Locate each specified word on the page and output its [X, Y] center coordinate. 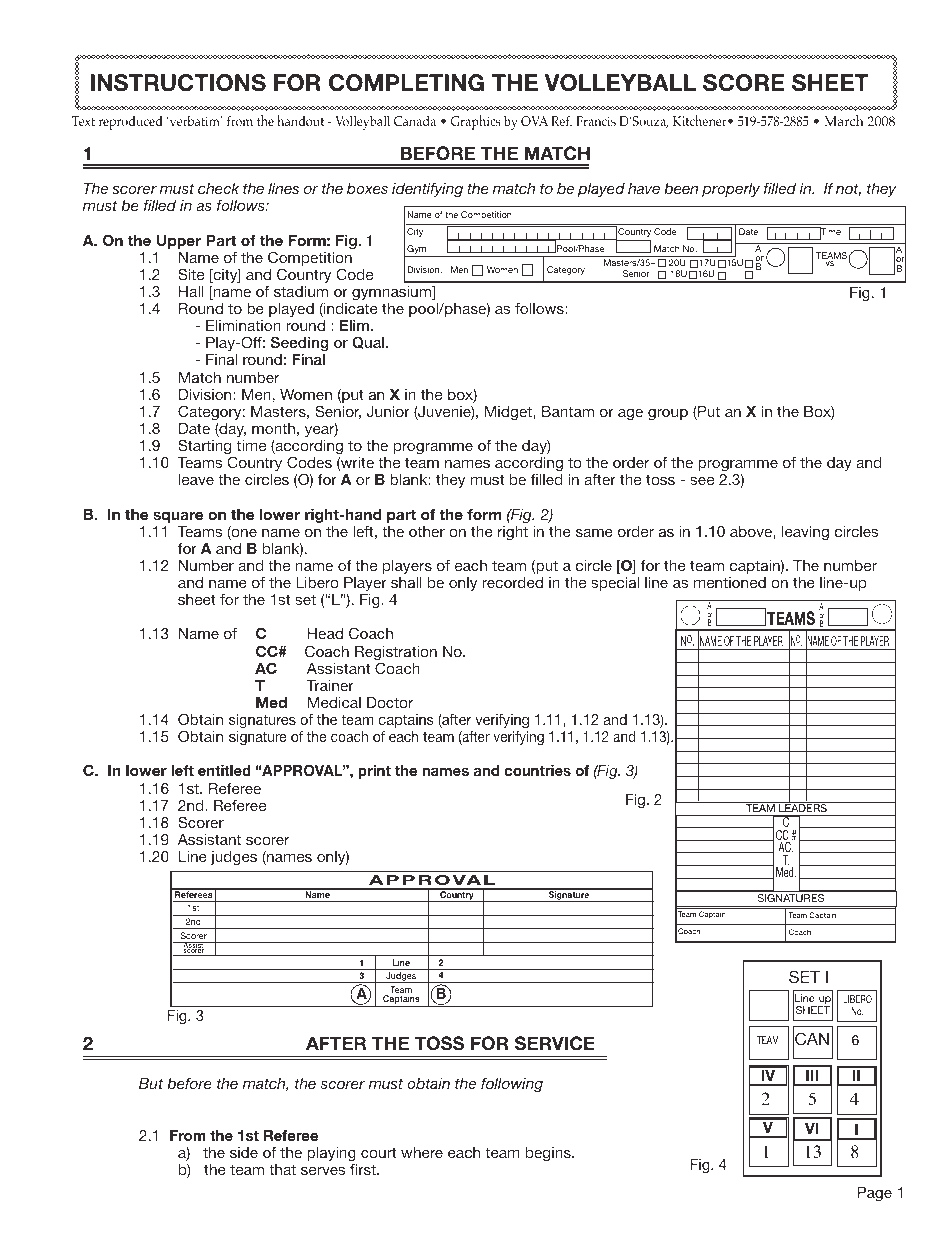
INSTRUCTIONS [178, 83]
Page [874, 1194]
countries [537, 770]
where [422, 1152]
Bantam [568, 411]
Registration [396, 654]
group [668, 415]
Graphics [476, 122]
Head [325, 633]
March [844, 120]
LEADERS [803, 809]
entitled [224, 770]
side [244, 1152]
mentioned [730, 582]
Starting [206, 448]
